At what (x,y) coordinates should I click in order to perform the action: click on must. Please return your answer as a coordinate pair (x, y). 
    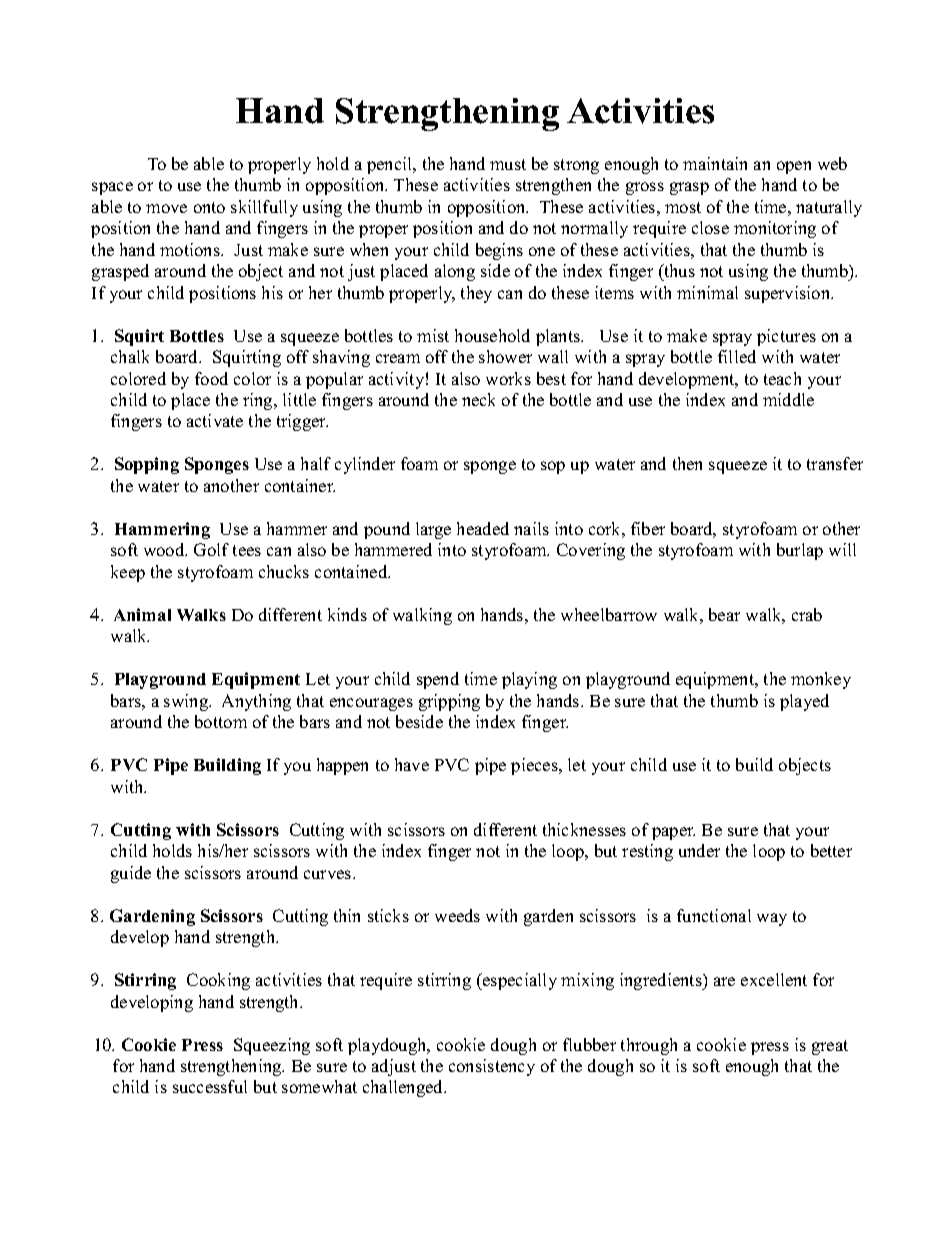
    Looking at the image, I should click on (508, 164).
